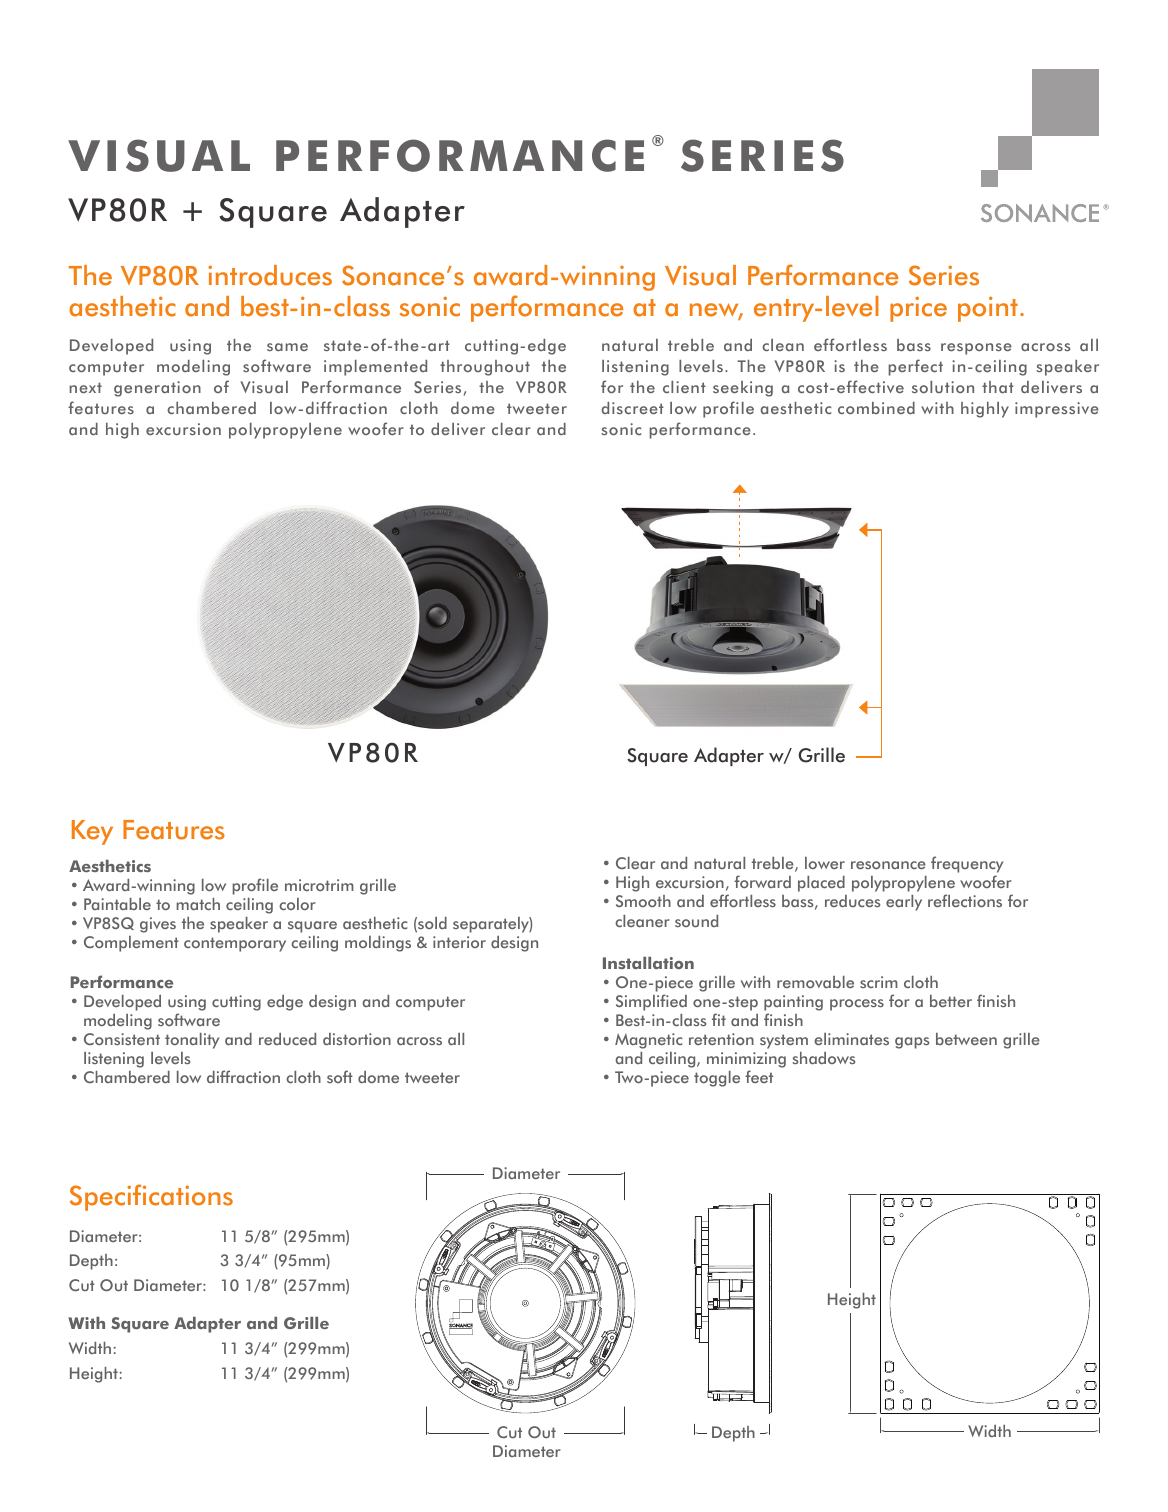 The image size is (1168, 1512). Describe the element at coordinates (643, 901) in the page. I see `Smooth` at that location.
